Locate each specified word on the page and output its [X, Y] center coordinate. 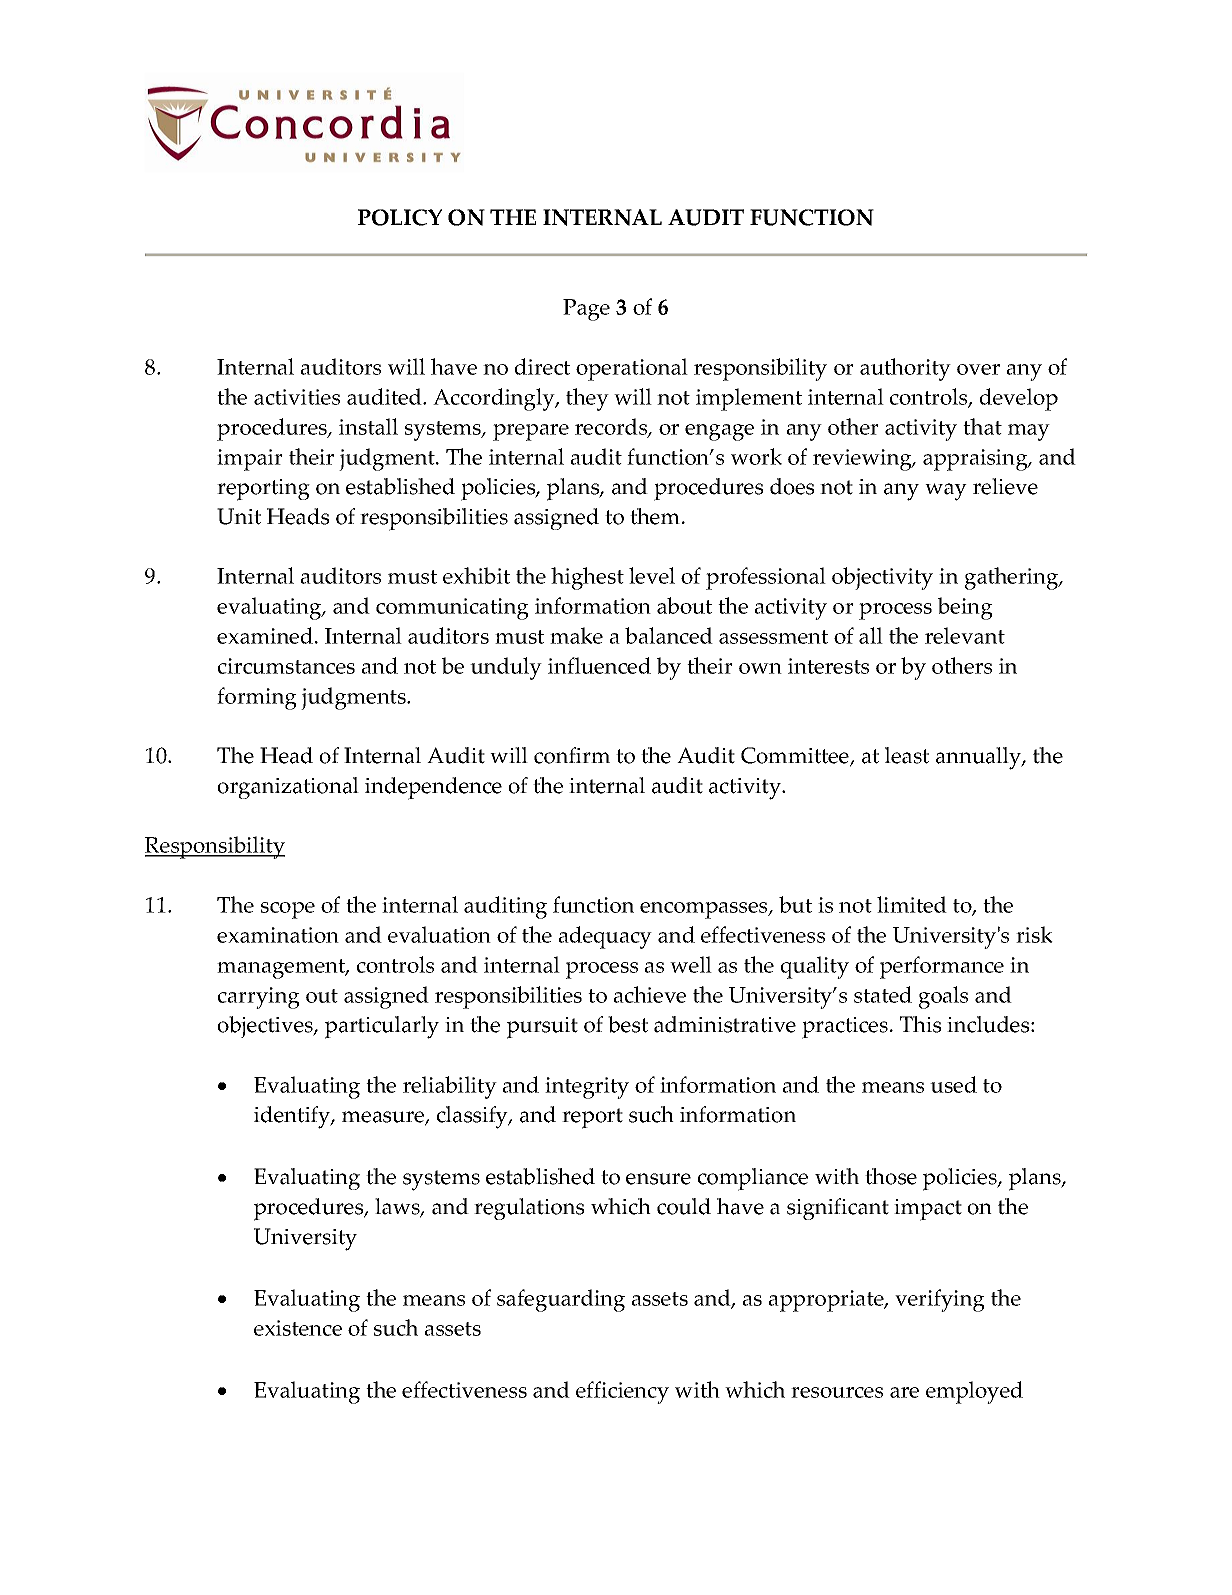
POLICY [400, 217]
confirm [572, 755]
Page [586, 310]
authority [905, 369]
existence [298, 1328]
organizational [288, 788]
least [907, 755]
